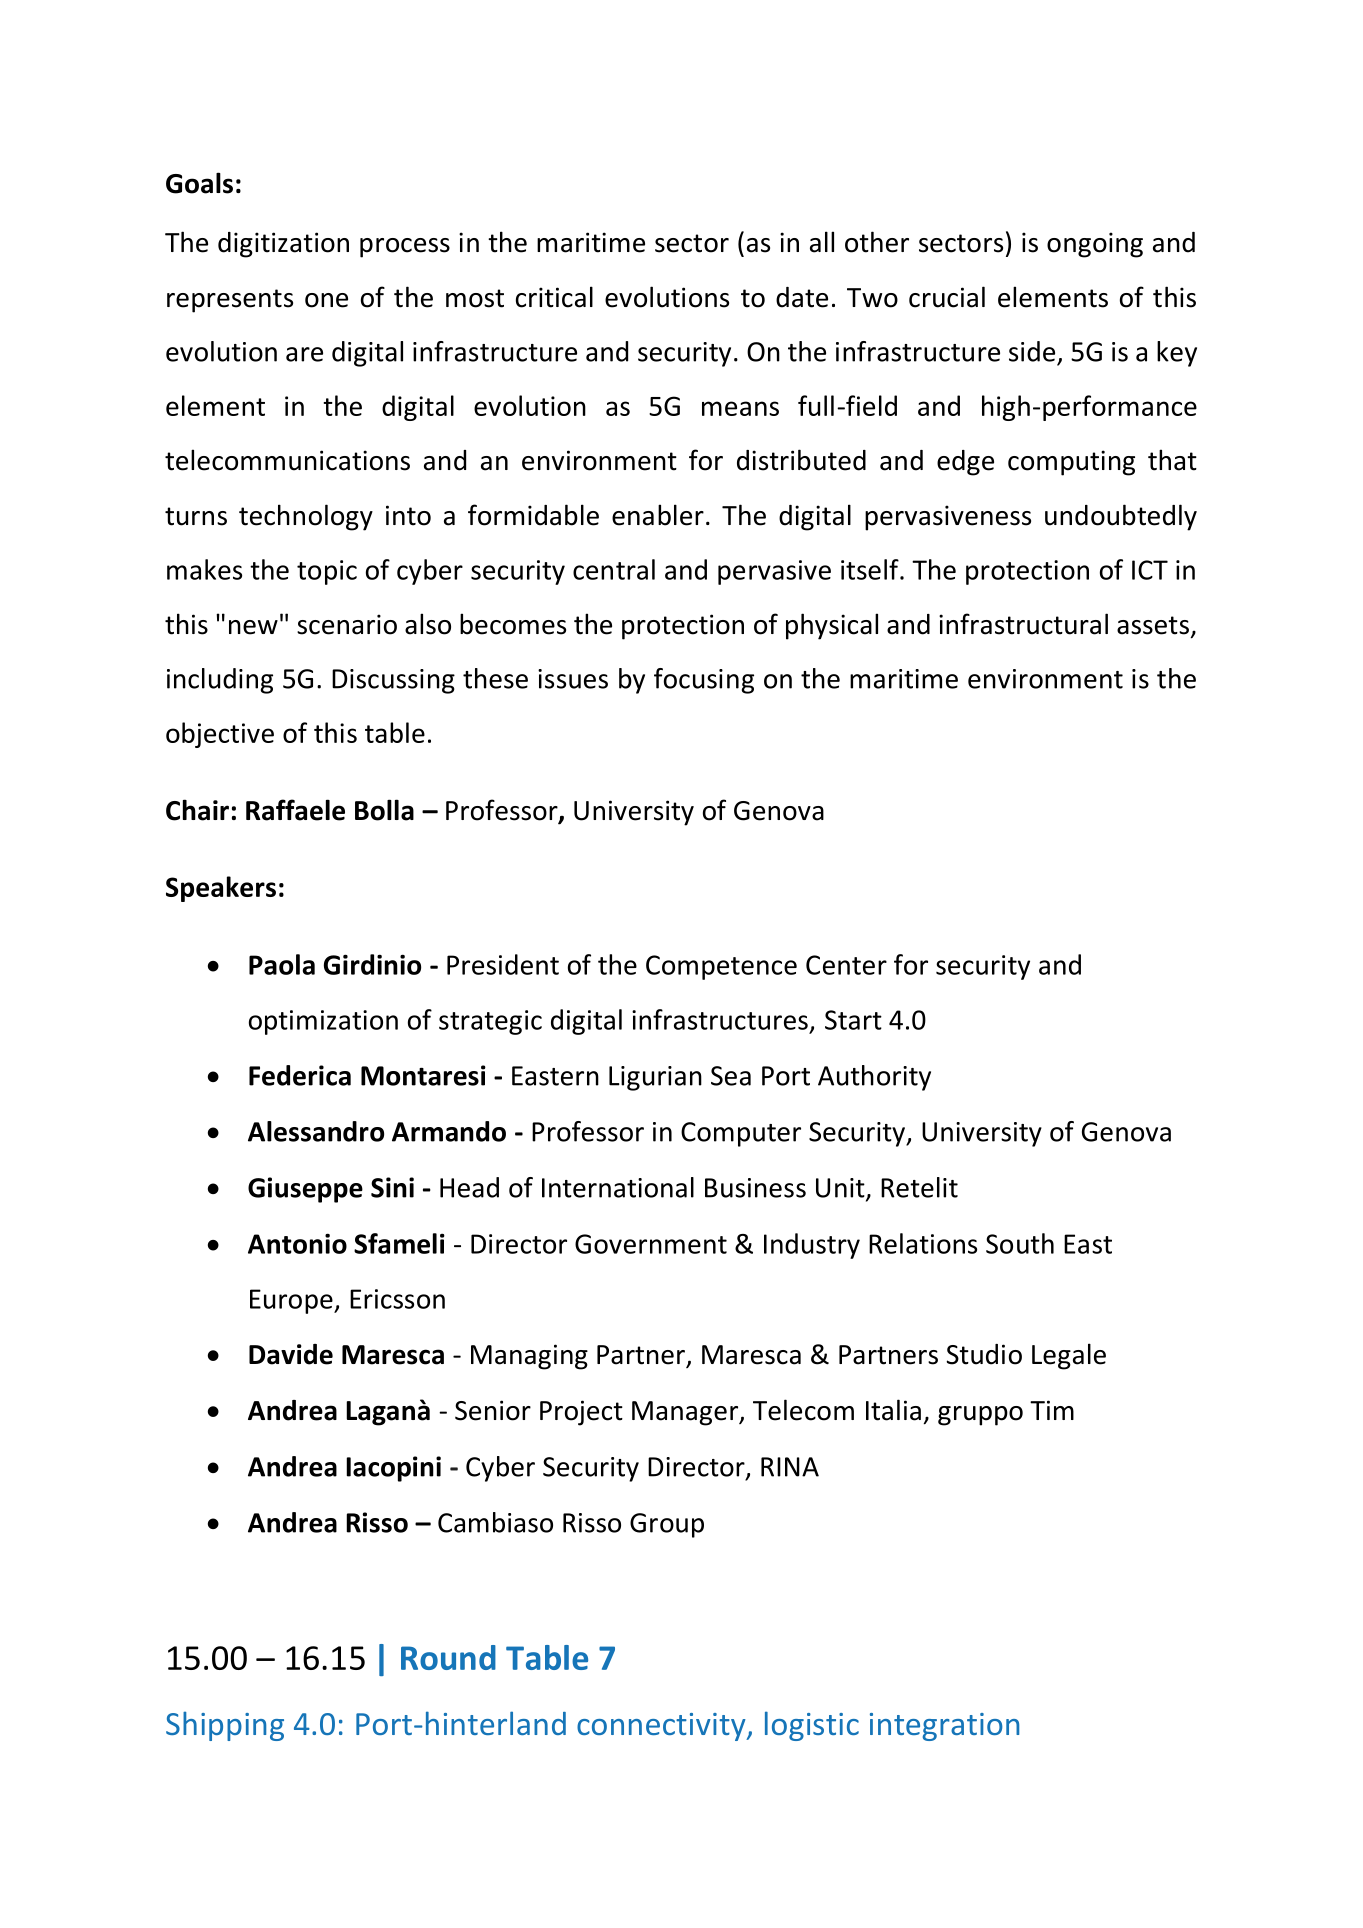  Describe the element at coordinates (291, 1354) in the screenshot. I see `Davide` at that location.
